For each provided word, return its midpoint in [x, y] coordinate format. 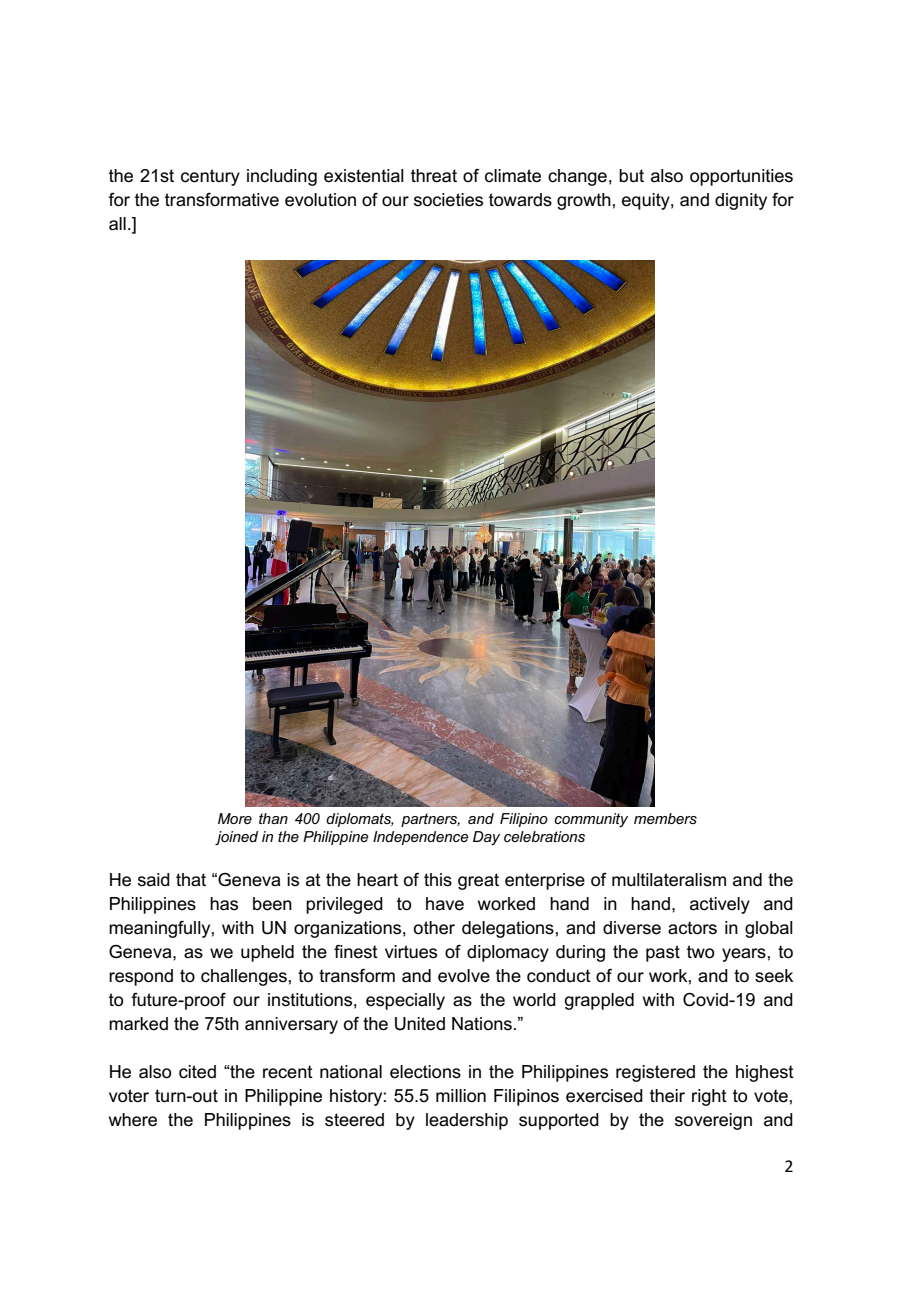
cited [197, 1072]
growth [584, 201]
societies [448, 200]
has [224, 904]
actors [692, 928]
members [665, 818]
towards [520, 200]
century [210, 177]
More [235, 818]
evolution [320, 200]
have [445, 904]
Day [486, 838]
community [591, 820]
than [273, 818]
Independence [421, 838]
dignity [741, 201]
